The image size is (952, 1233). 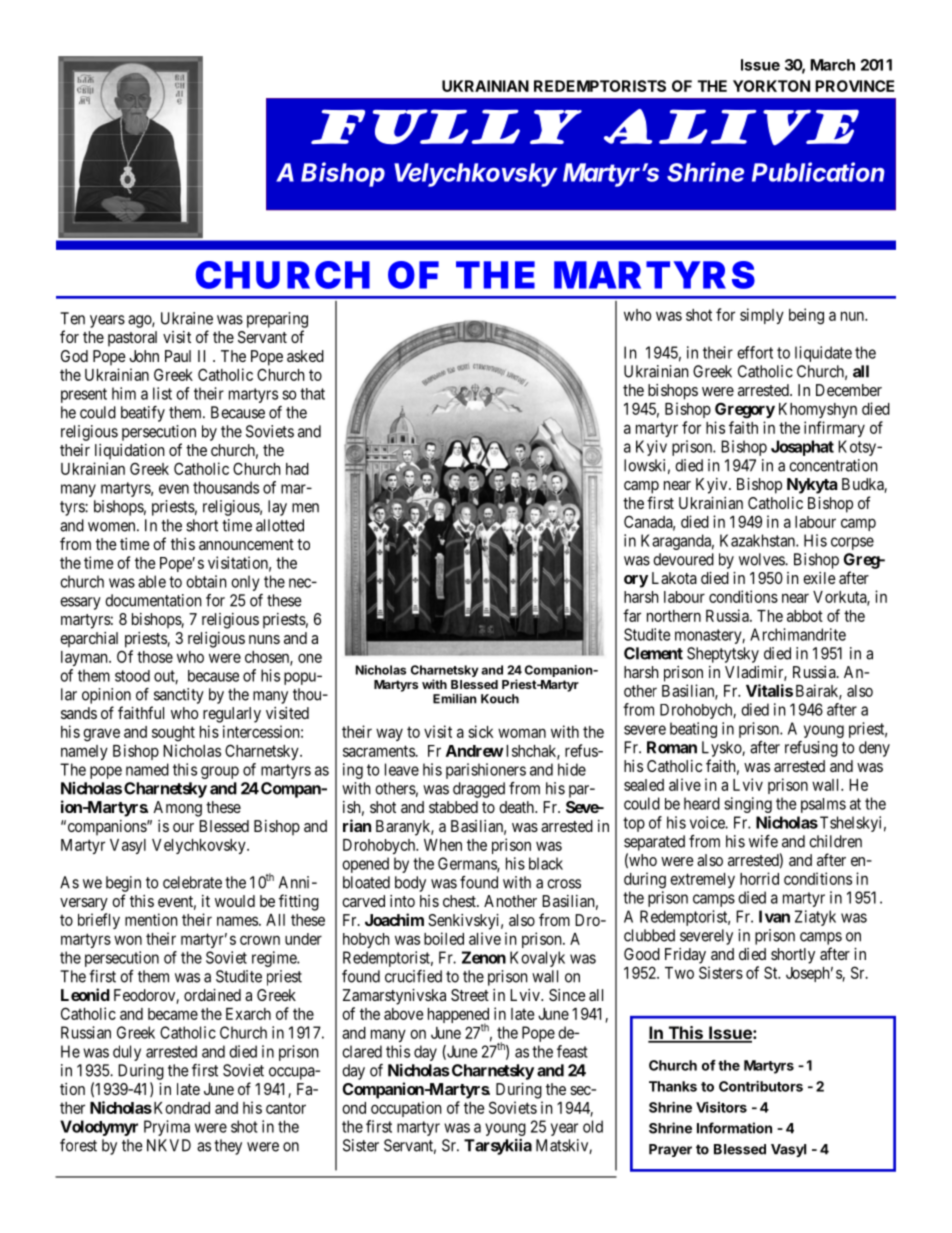 What do you see at coordinates (854, 86) in the screenshot?
I see `PROVINCE` at bounding box center [854, 86].
